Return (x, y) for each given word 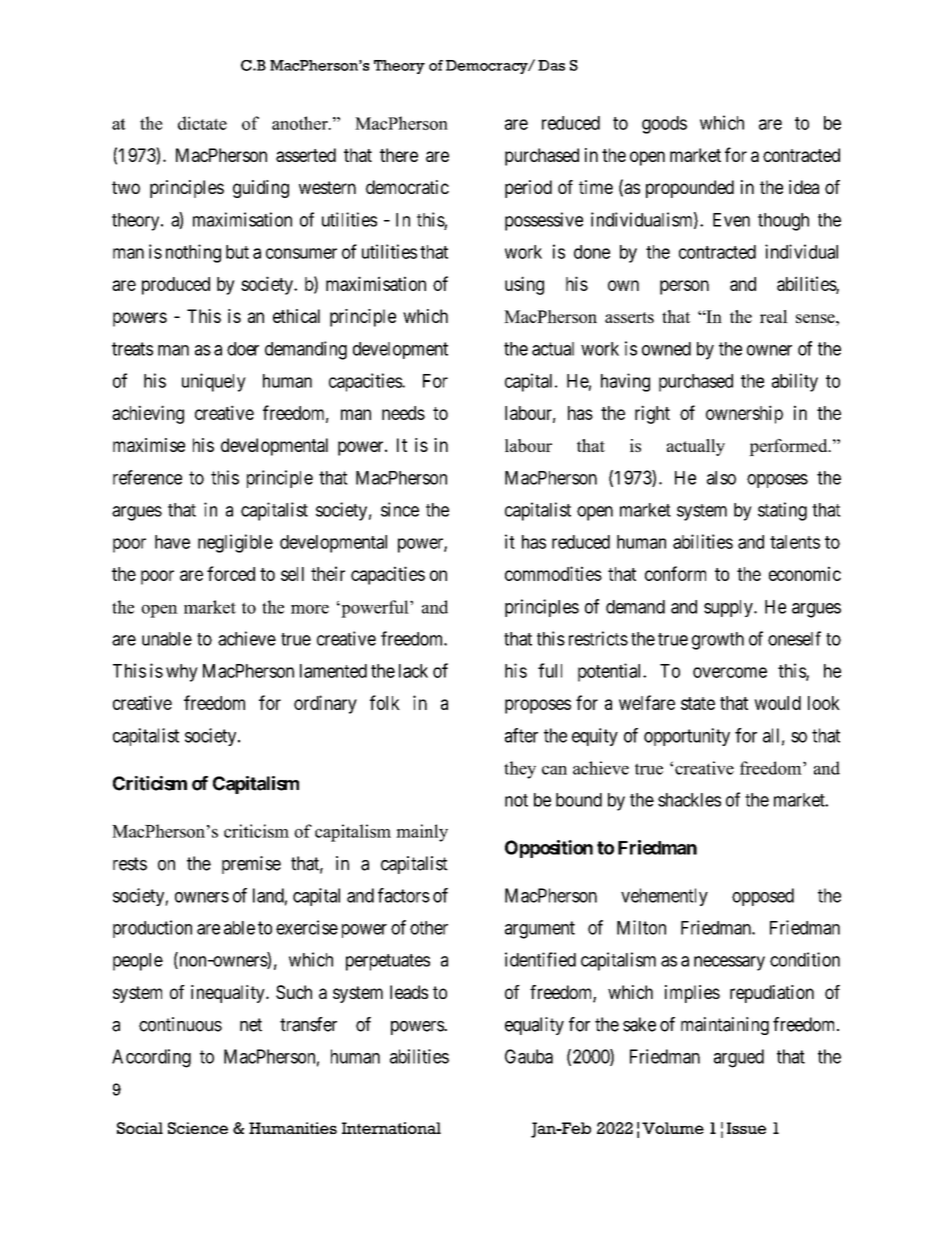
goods (664, 125)
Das (551, 65)
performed (789, 447)
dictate (202, 123)
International (391, 1128)
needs (403, 413)
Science (198, 1128)
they (520, 770)
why (182, 673)
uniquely (214, 382)
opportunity (687, 737)
